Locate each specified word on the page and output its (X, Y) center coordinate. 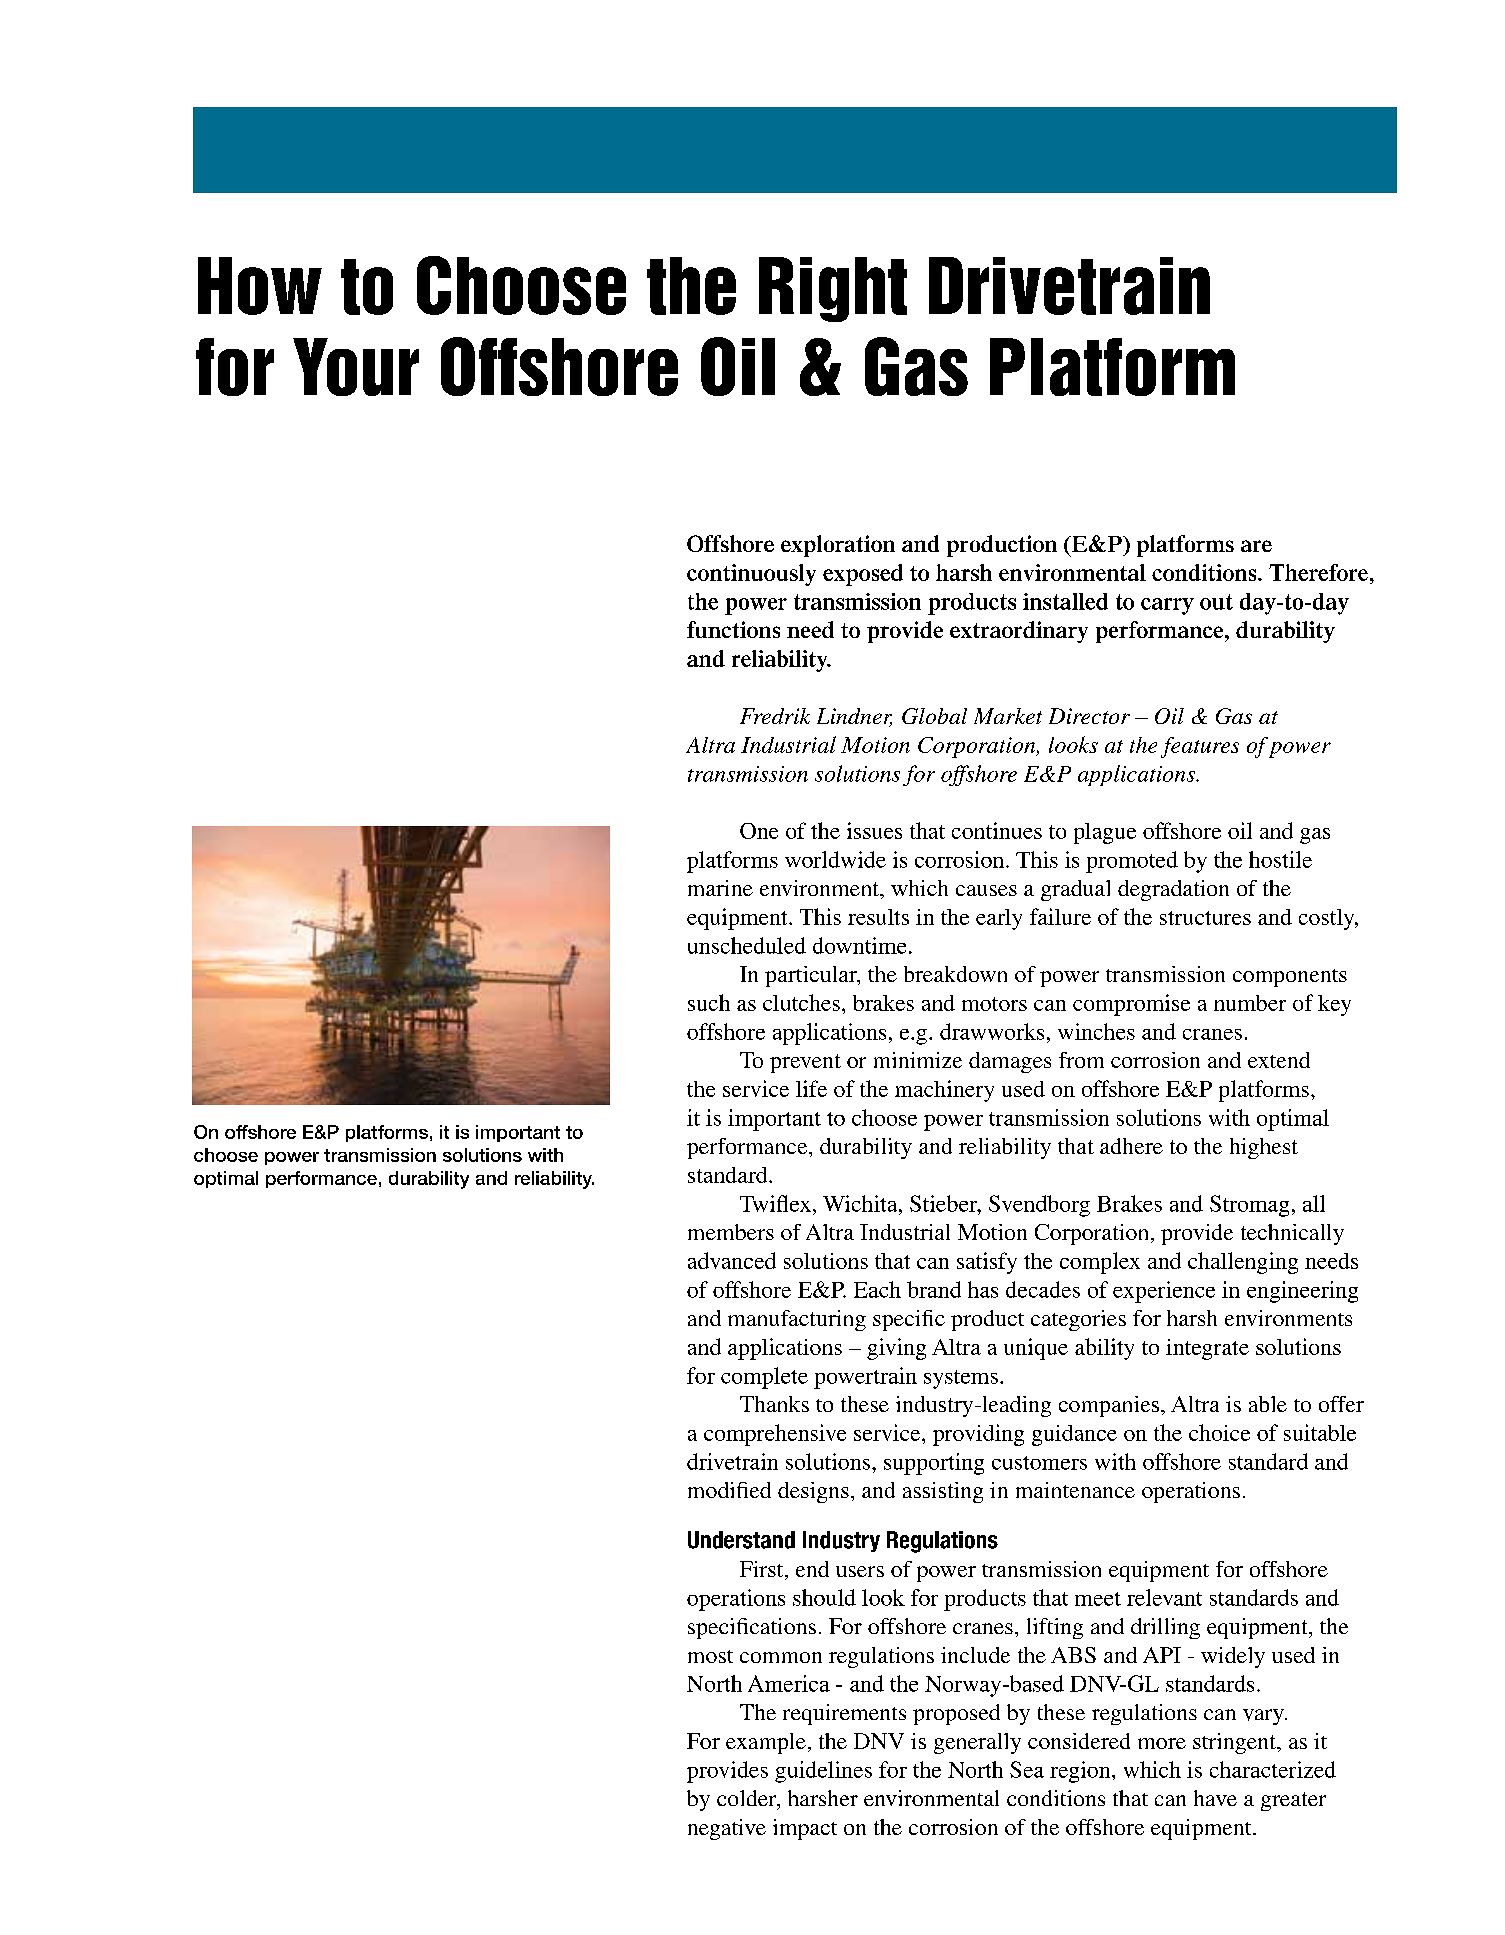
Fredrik (775, 716)
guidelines (823, 1772)
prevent (805, 1063)
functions (733, 629)
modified (729, 1490)
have (1215, 1798)
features (1200, 747)
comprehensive (775, 1435)
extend (1279, 1060)
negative (727, 1829)
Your (356, 367)
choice (1219, 1432)
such (709, 1002)
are (1256, 546)
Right (833, 289)
